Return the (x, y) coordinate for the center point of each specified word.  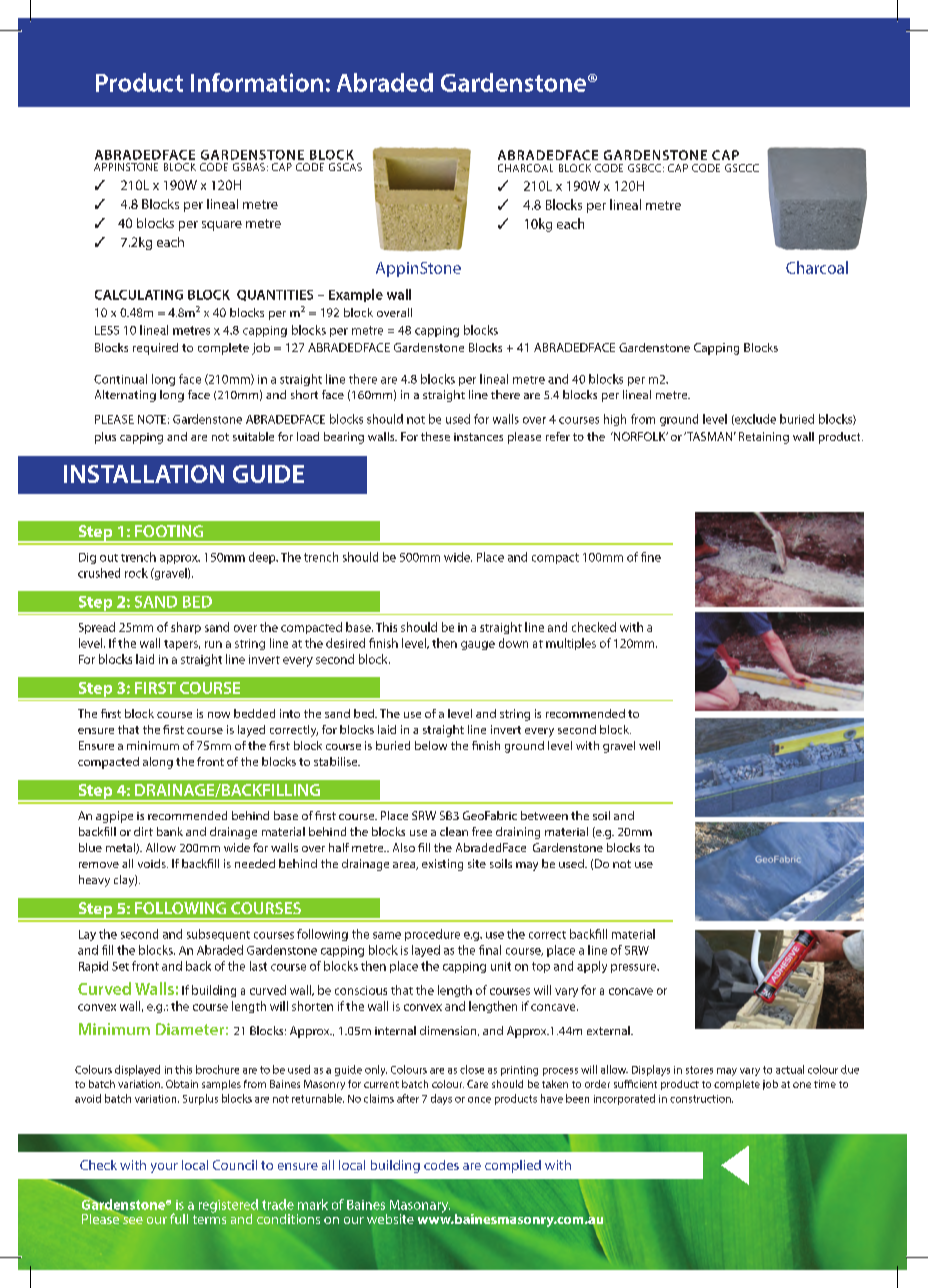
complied (513, 1166)
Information (257, 82)
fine (651, 557)
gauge (478, 645)
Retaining (764, 438)
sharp (186, 628)
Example (356, 295)
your (164, 1168)
